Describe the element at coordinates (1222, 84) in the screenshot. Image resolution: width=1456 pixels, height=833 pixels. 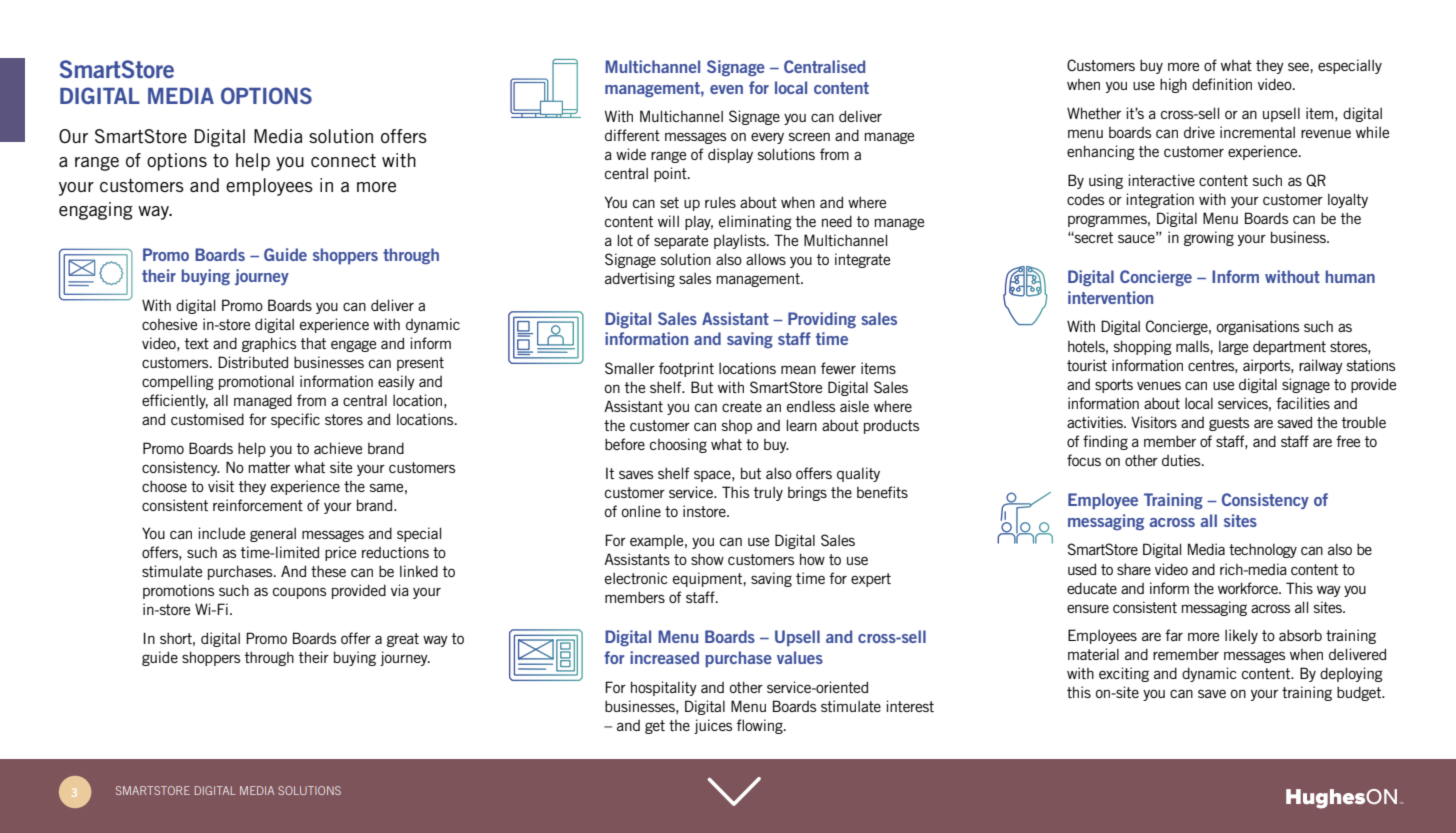
I see `definition` at that location.
